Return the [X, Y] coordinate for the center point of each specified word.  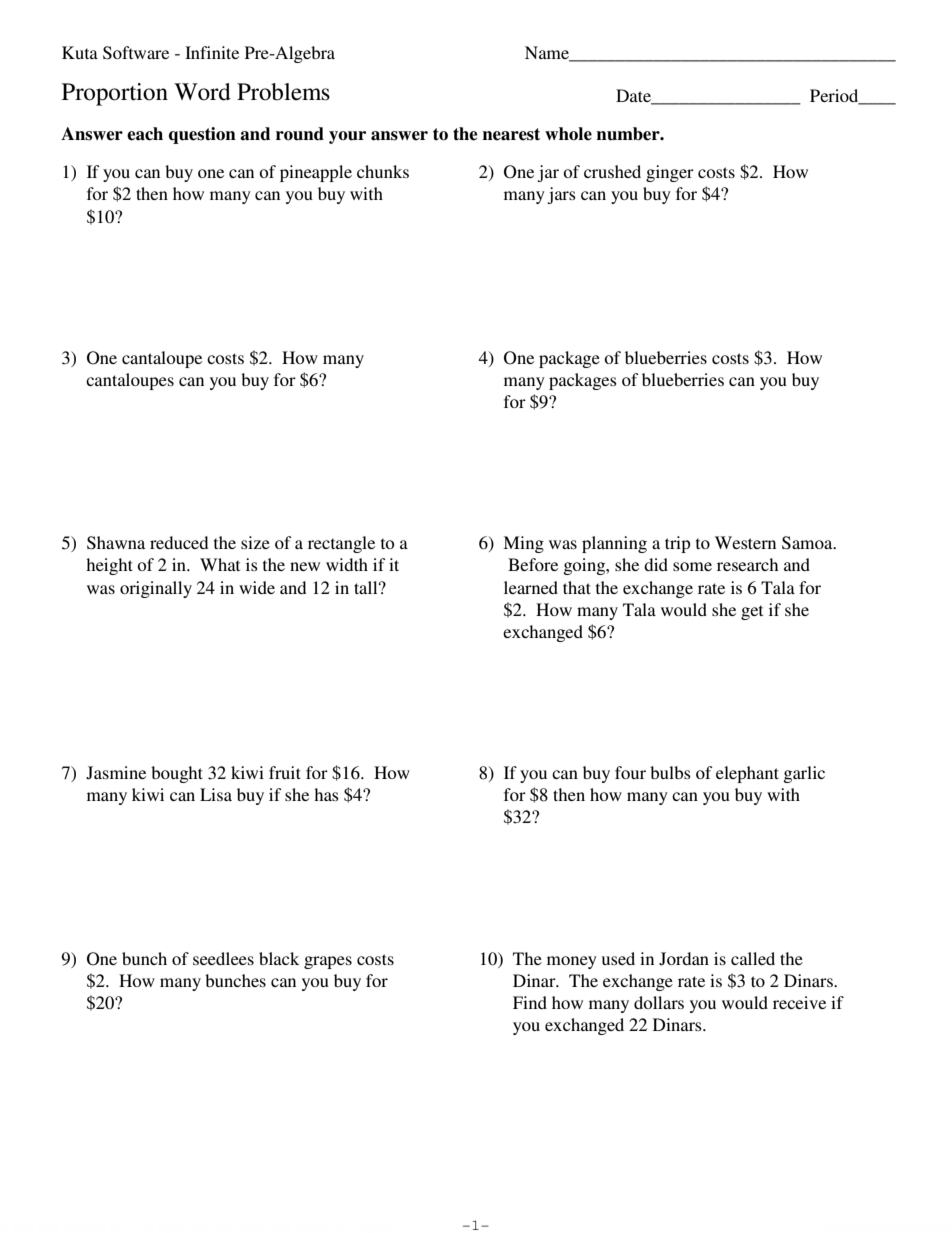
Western [745, 542]
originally [156, 589]
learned [531, 587]
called [753, 958]
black [279, 958]
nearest [511, 134]
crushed [612, 171]
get [752, 612]
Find [530, 1002]
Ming [523, 544]
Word [202, 92]
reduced [179, 542]
